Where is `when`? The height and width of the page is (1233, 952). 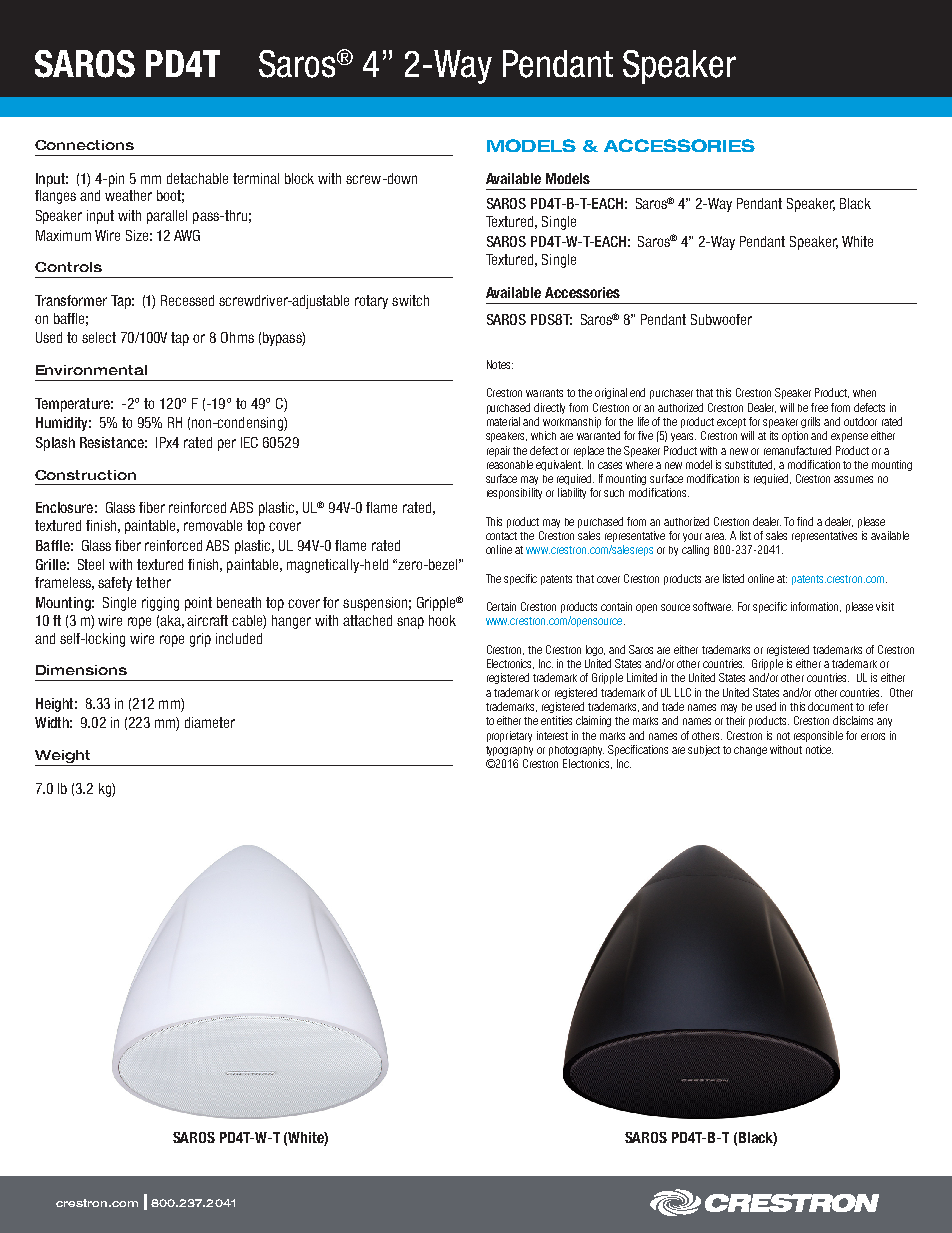
when is located at coordinates (864, 393).
